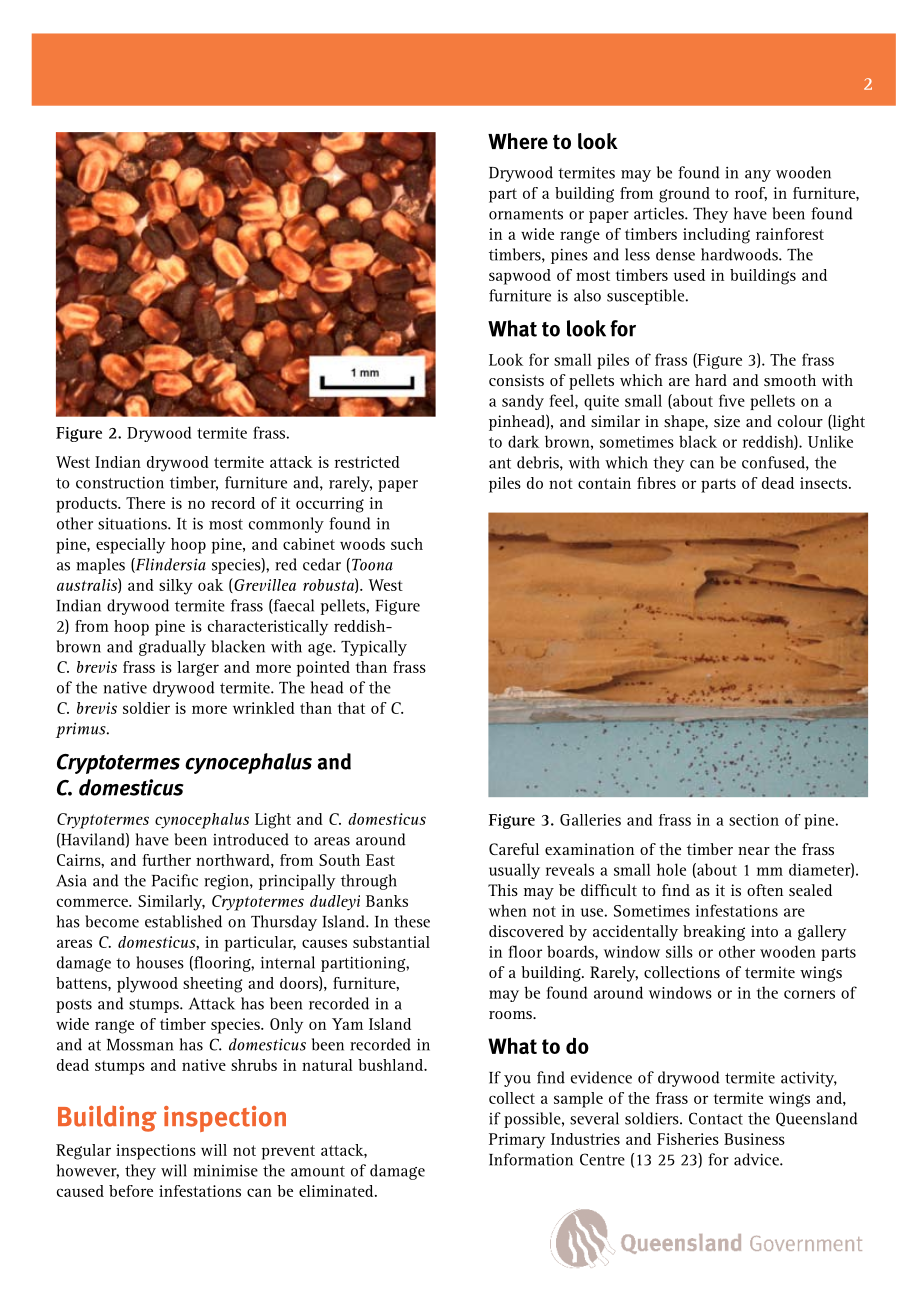  What do you see at coordinates (172, 648) in the image?
I see `gradually` at bounding box center [172, 648].
